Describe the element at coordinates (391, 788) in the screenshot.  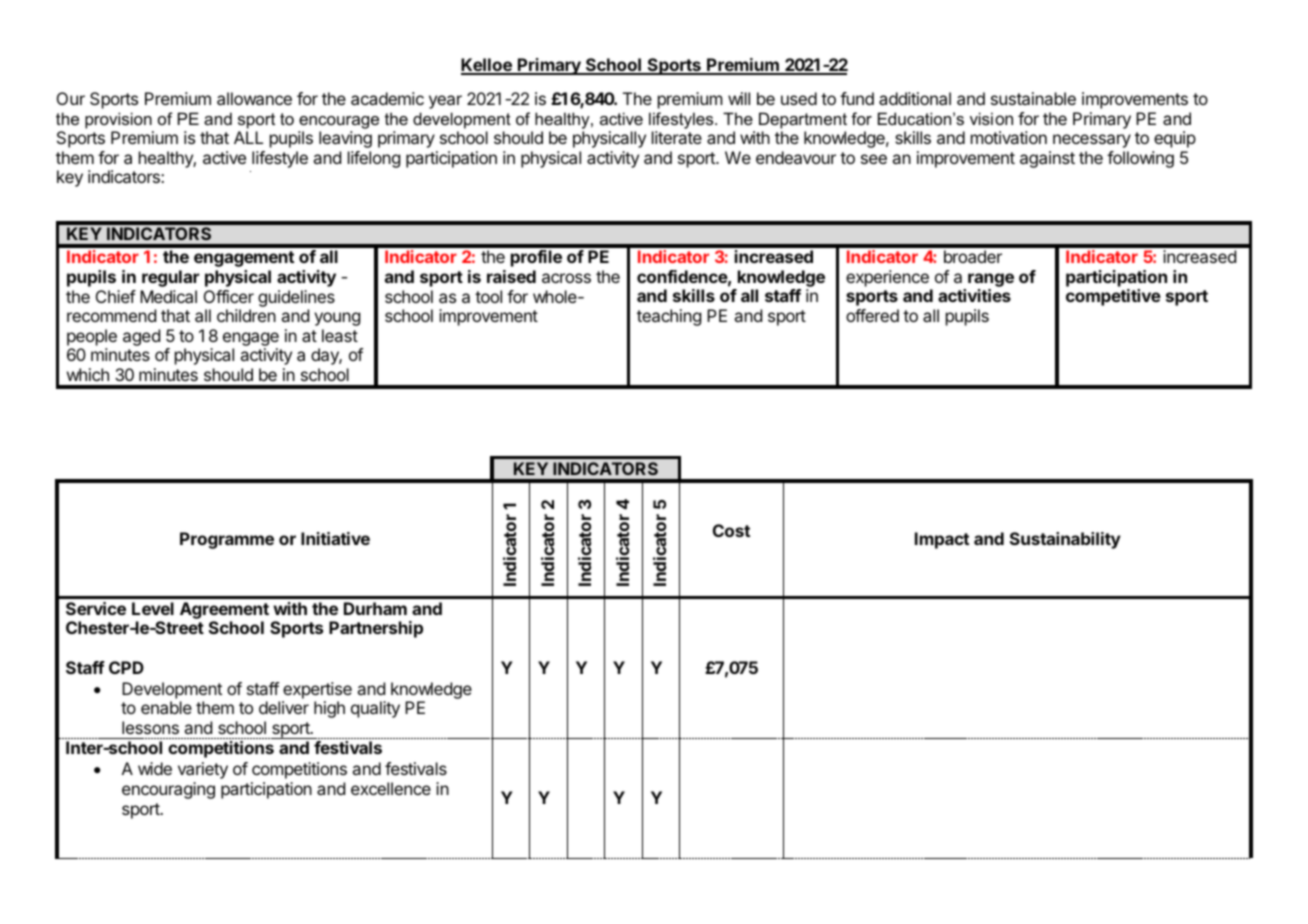
I see `excellence` at that location.
